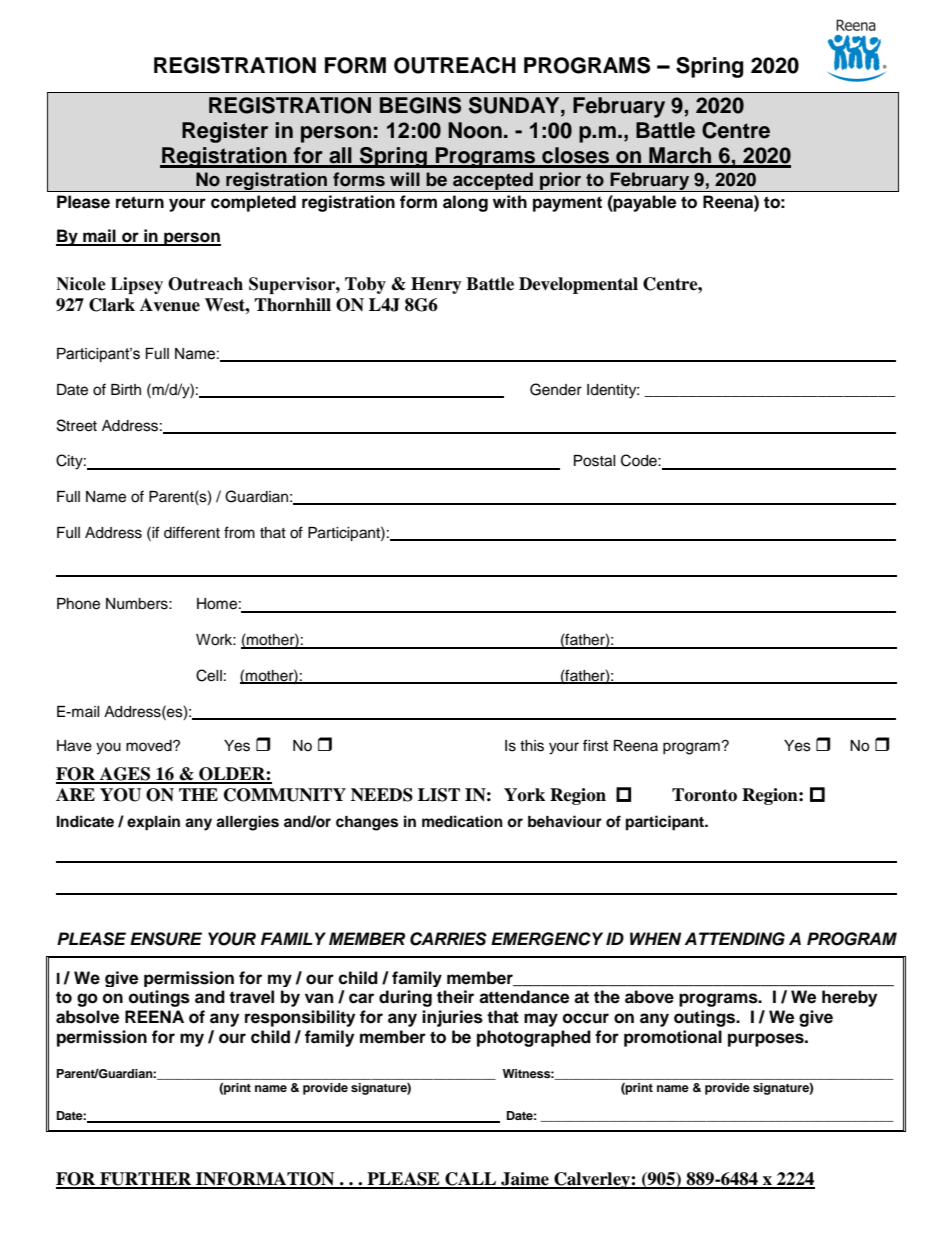  Describe the element at coordinates (556, 389) in the page. I see `Gender` at that location.
